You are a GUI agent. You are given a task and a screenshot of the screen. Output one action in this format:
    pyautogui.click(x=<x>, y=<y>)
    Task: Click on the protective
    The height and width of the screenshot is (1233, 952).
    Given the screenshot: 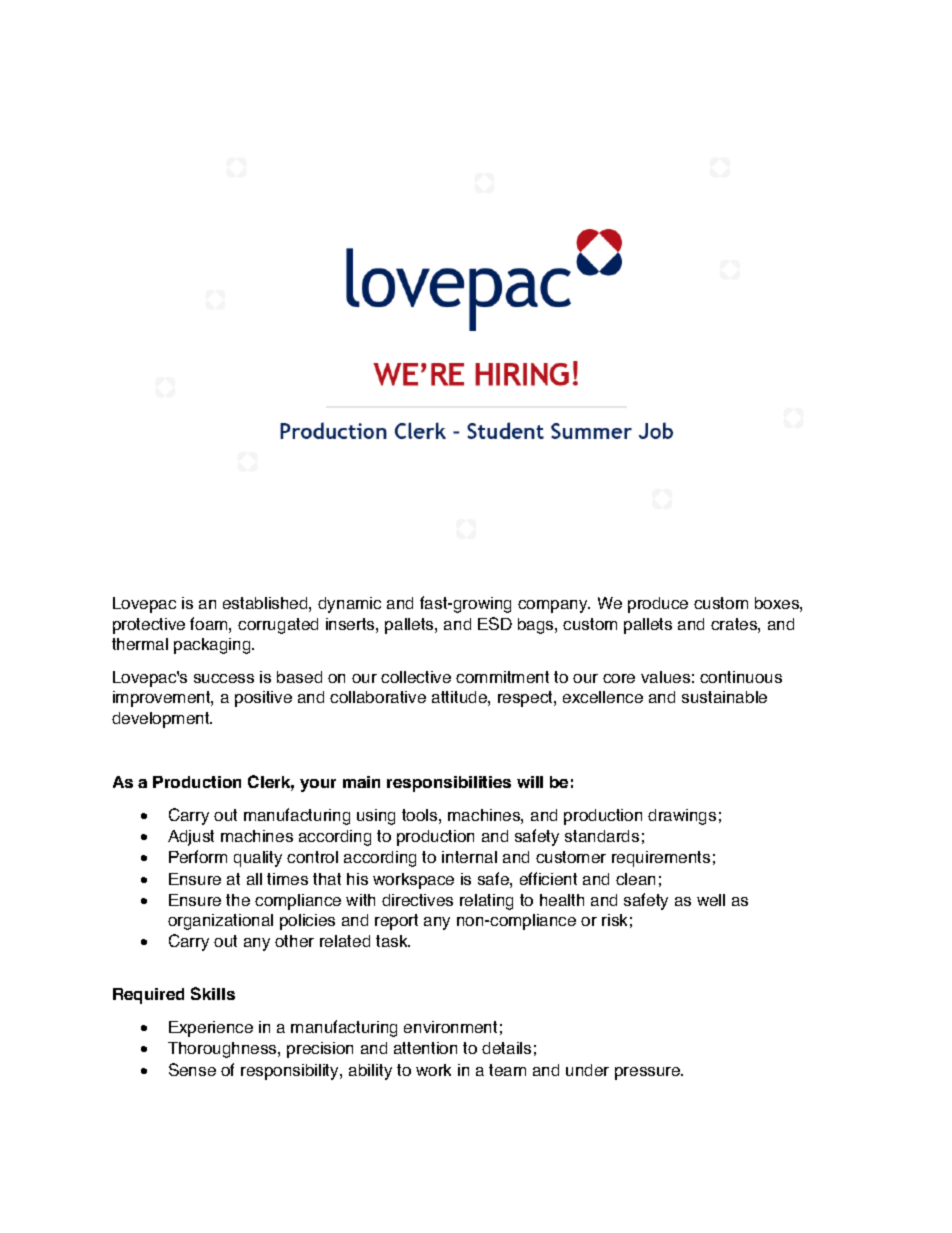 What is the action you would take?
    pyautogui.click(x=149, y=626)
